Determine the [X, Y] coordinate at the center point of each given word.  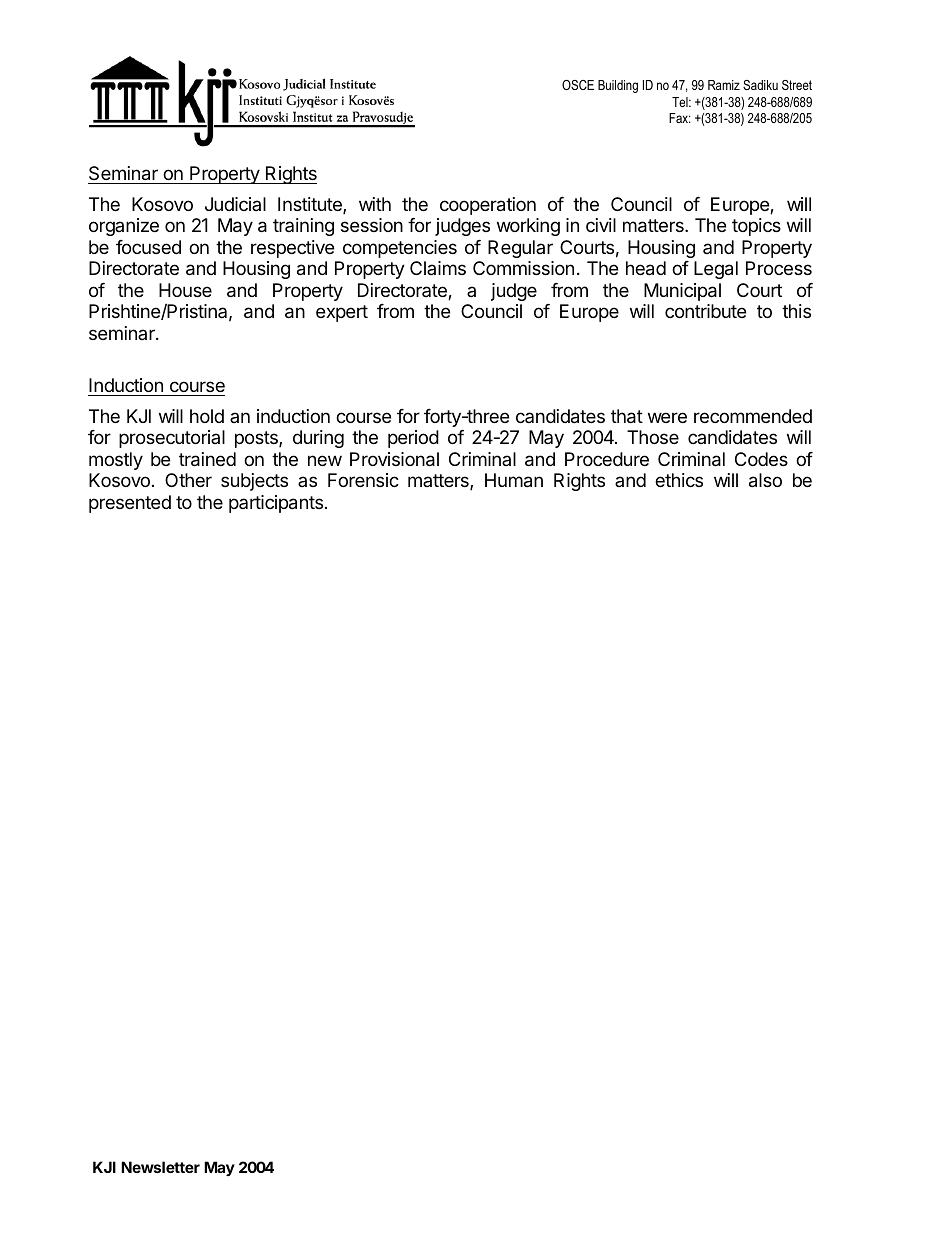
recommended [753, 416]
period [413, 439]
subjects [254, 482]
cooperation [488, 206]
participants [276, 504]
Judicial [235, 204]
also [765, 480]
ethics [679, 480]
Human [514, 480]
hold [207, 416]
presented [130, 504]
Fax [680, 118]
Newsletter [160, 1167]
